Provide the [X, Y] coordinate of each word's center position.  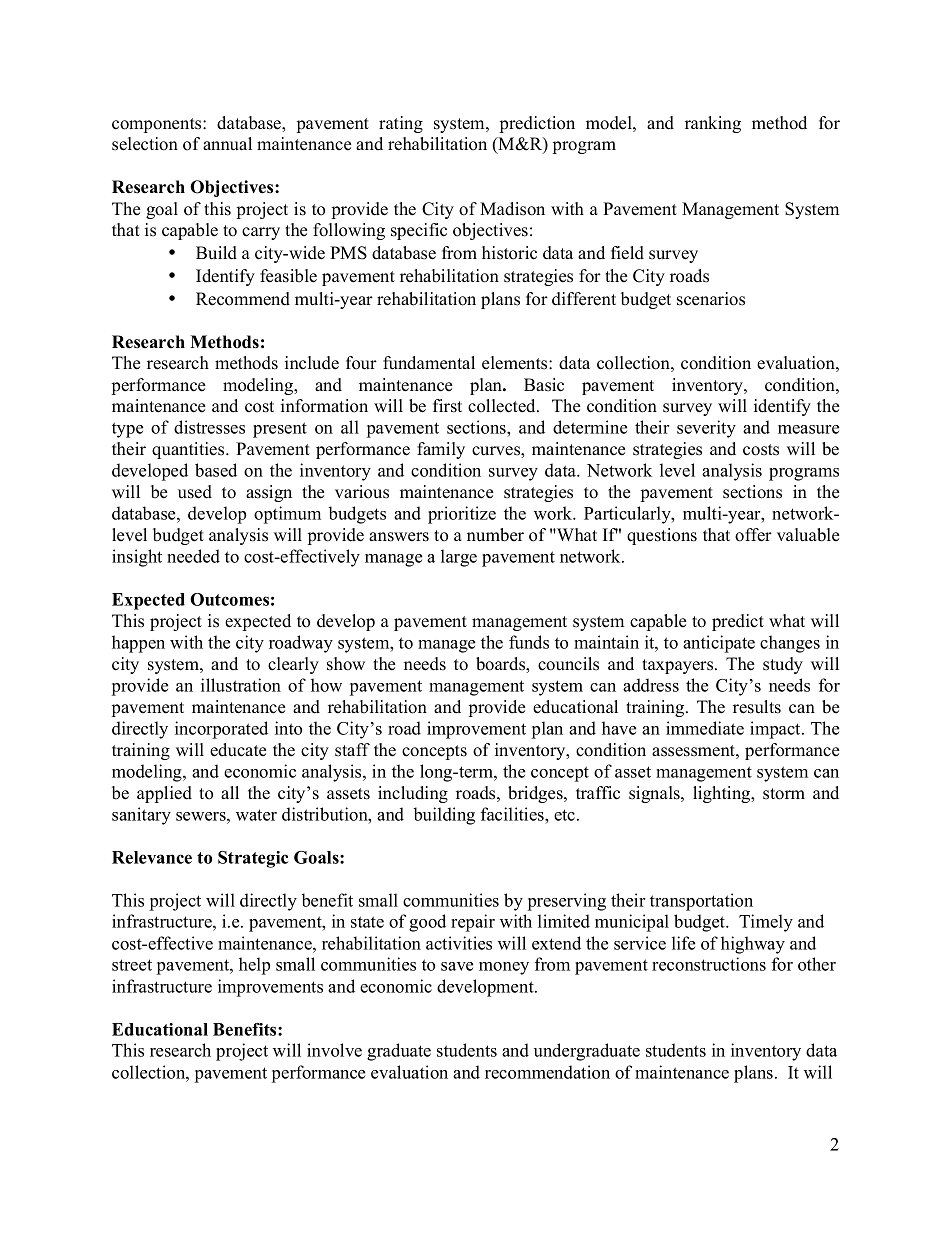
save [457, 966]
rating [401, 124]
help [254, 966]
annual [227, 143]
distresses [209, 427]
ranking [713, 124]
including [413, 794]
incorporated [221, 730]
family [441, 450]
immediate [705, 728]
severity [706, 429]
